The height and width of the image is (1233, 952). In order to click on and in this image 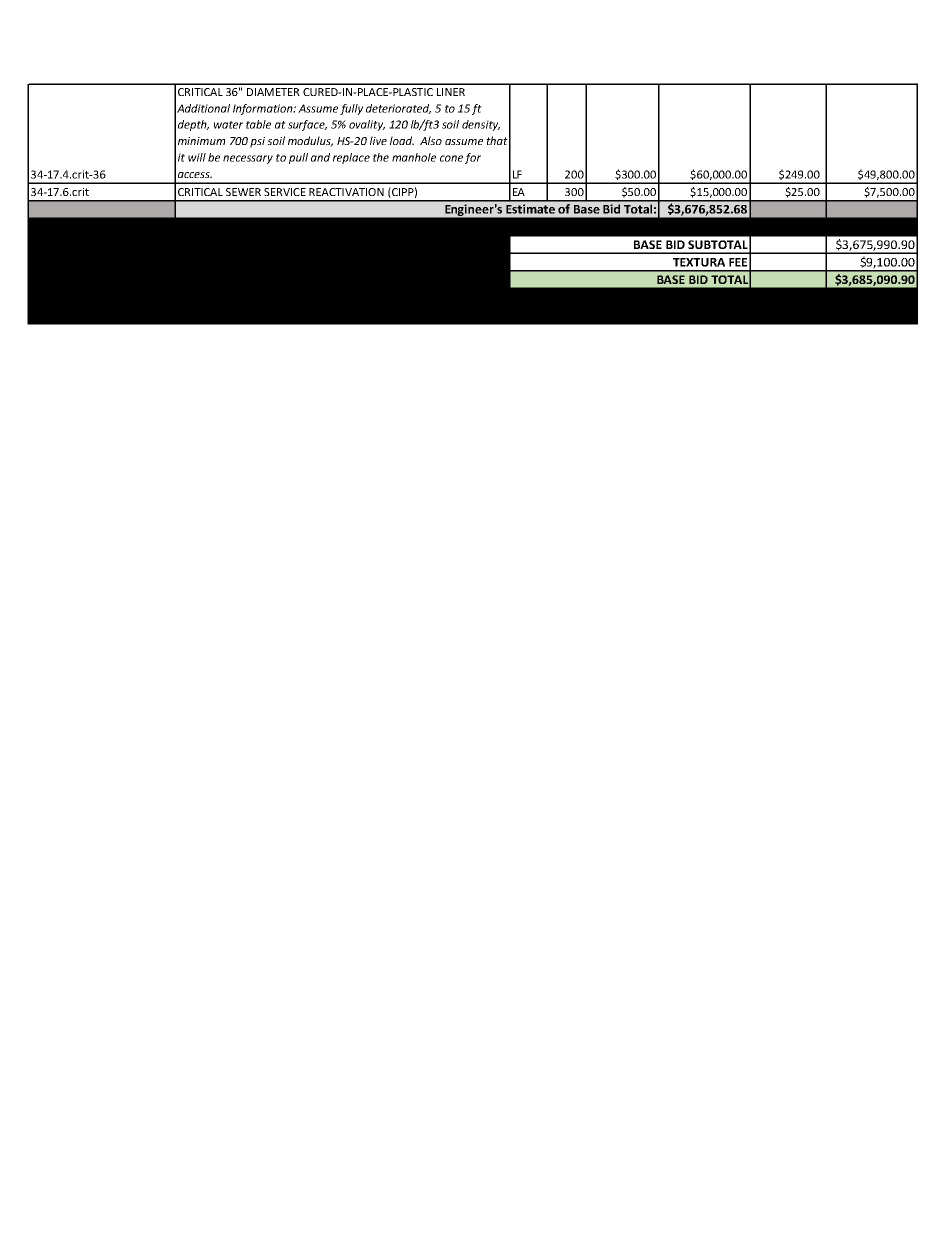, I will do `click(320, 157)`.
